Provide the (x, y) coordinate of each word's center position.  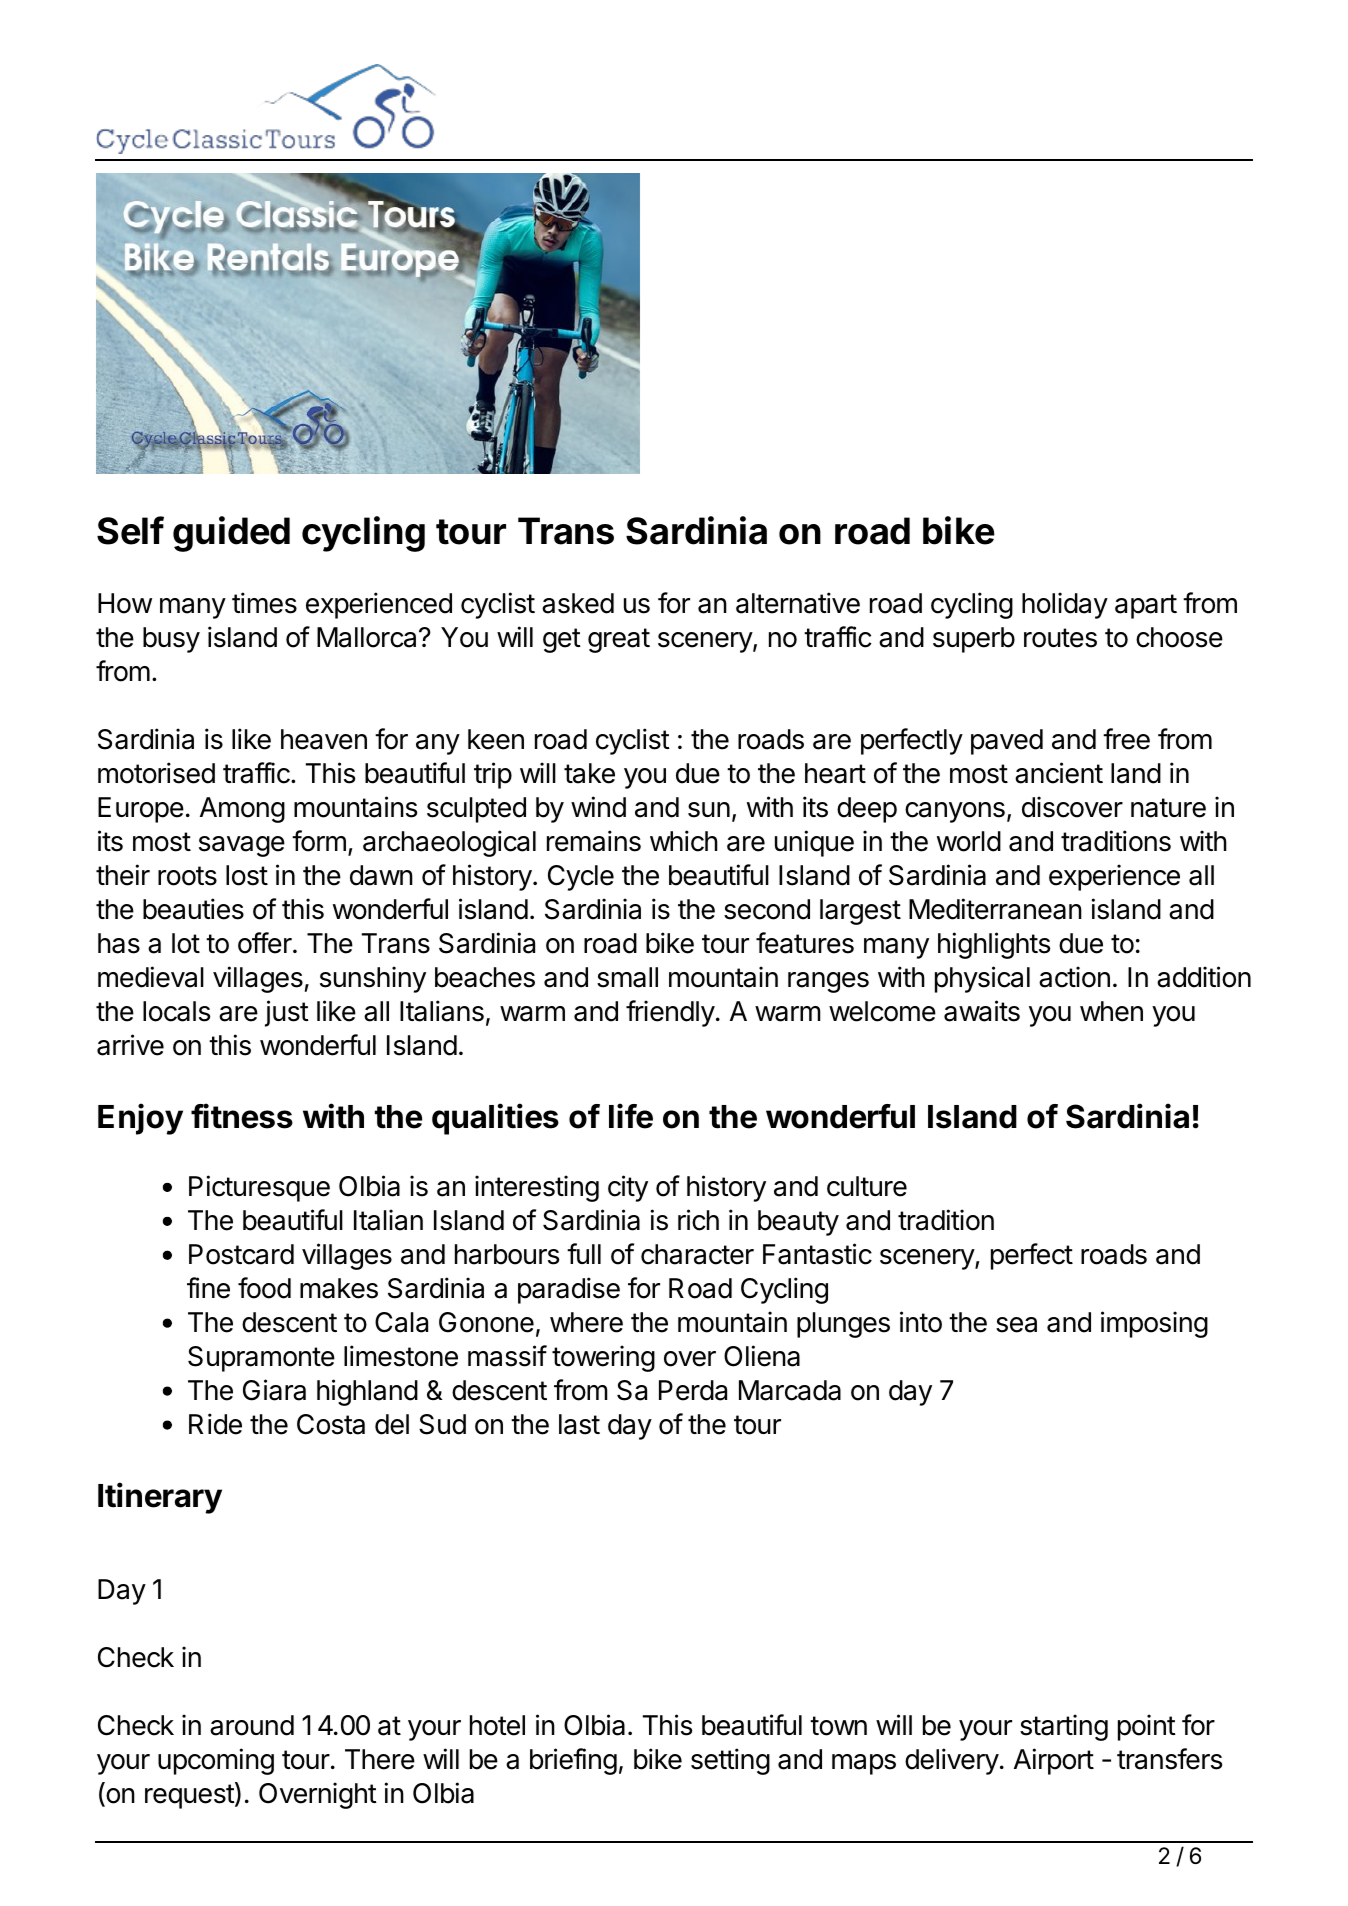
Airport (1054, 1761)
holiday (1065, 605)
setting (730, 1761)
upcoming (216, 1761)
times (264, 603)
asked (578, 603)
